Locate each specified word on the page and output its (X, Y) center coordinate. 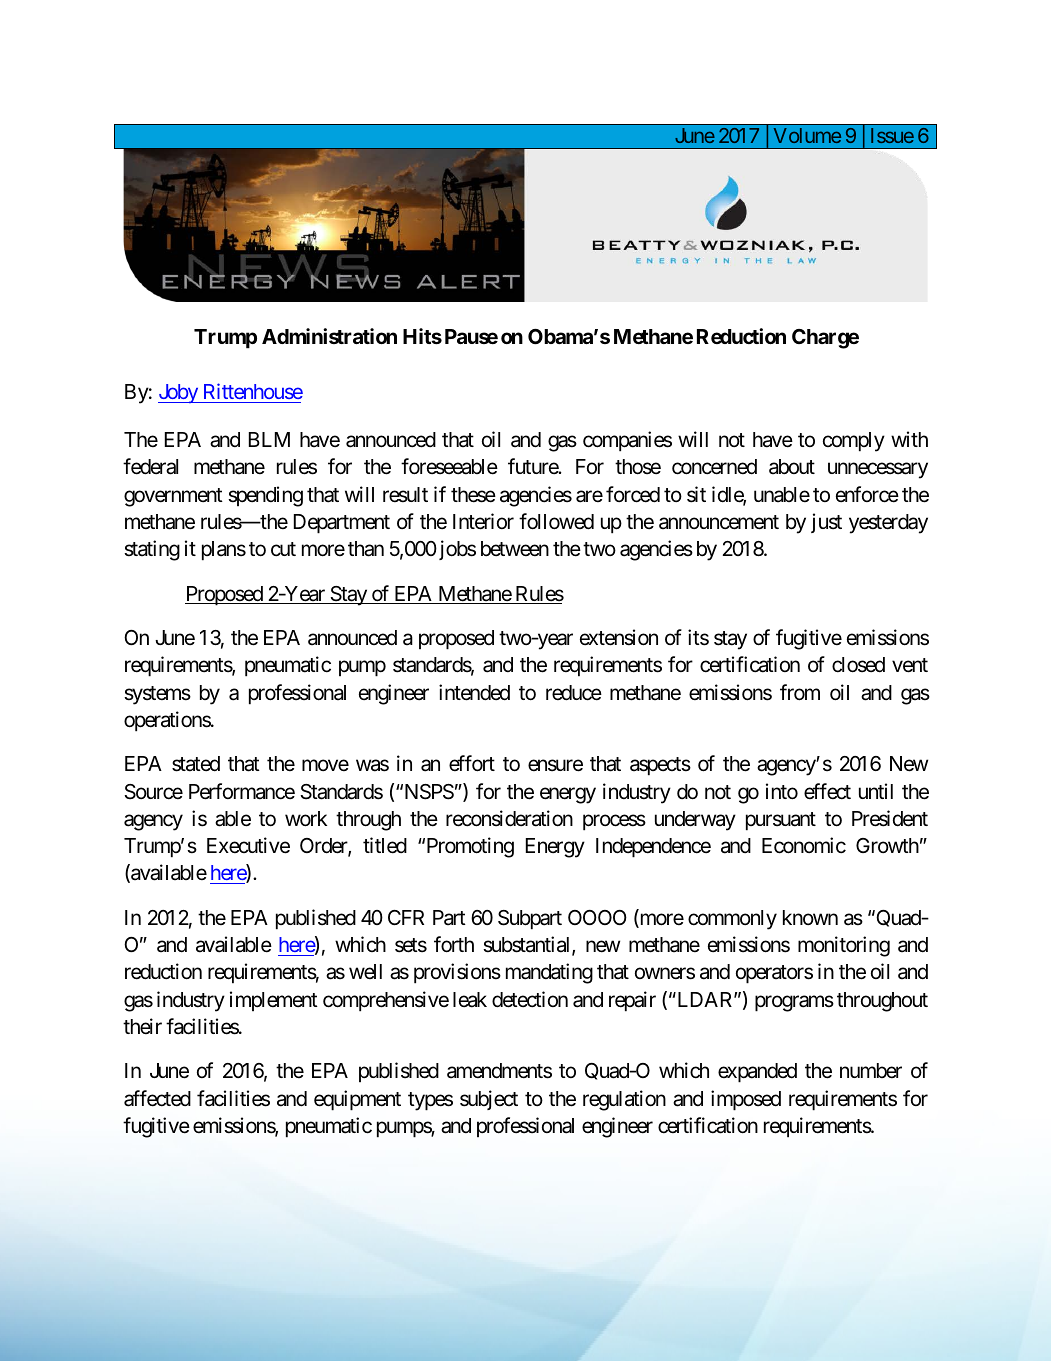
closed (858, 665)
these (473, 495)
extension (619, 637)
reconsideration (509, 818)
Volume (807, 135)
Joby (179, 393)
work (306, 819)
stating (152, 550)
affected (157, 1098)
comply (854, 442)
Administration (329, 336)
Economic (804, 845)
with (909, 439)
